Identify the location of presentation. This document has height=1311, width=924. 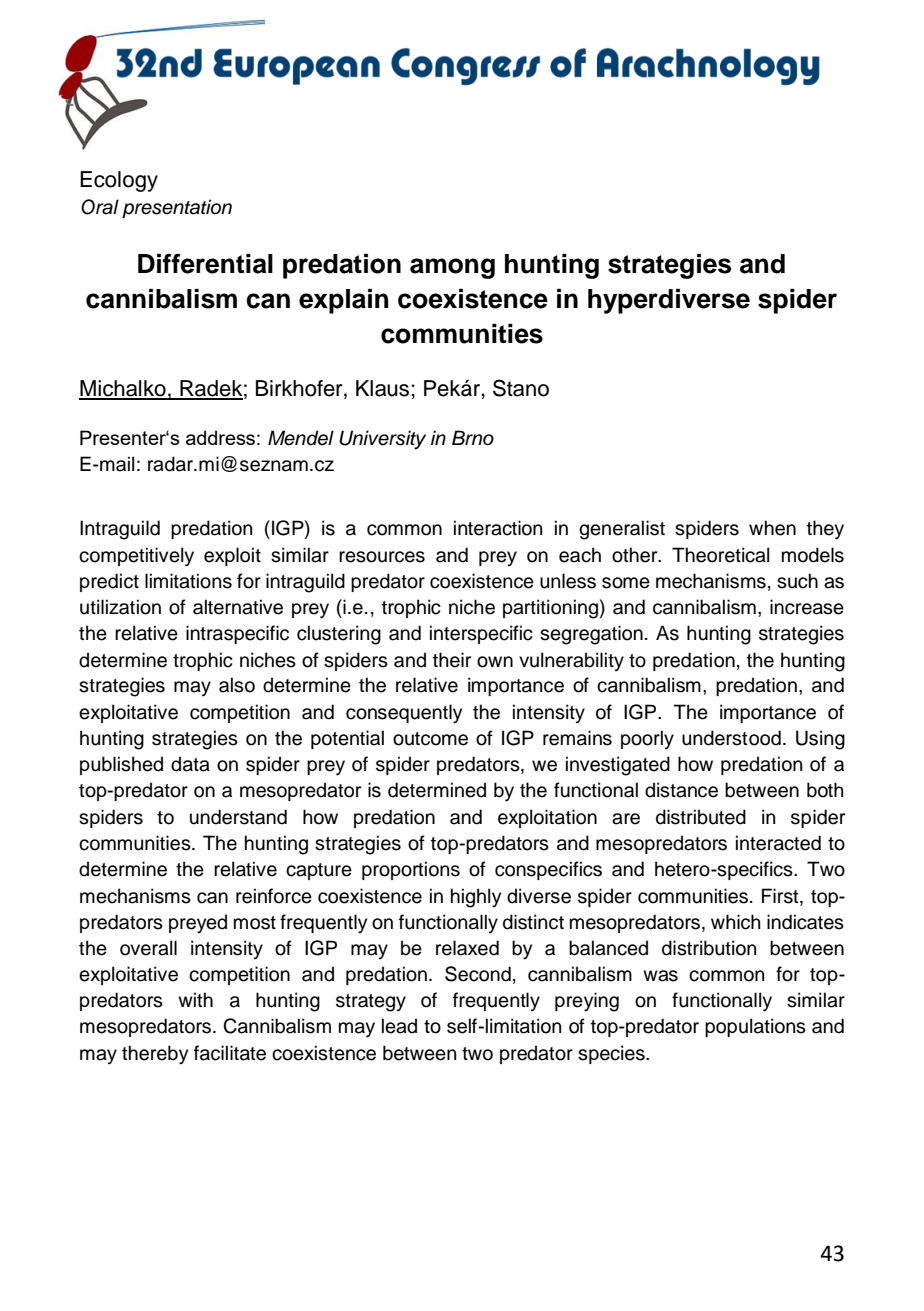
(177, 208).
